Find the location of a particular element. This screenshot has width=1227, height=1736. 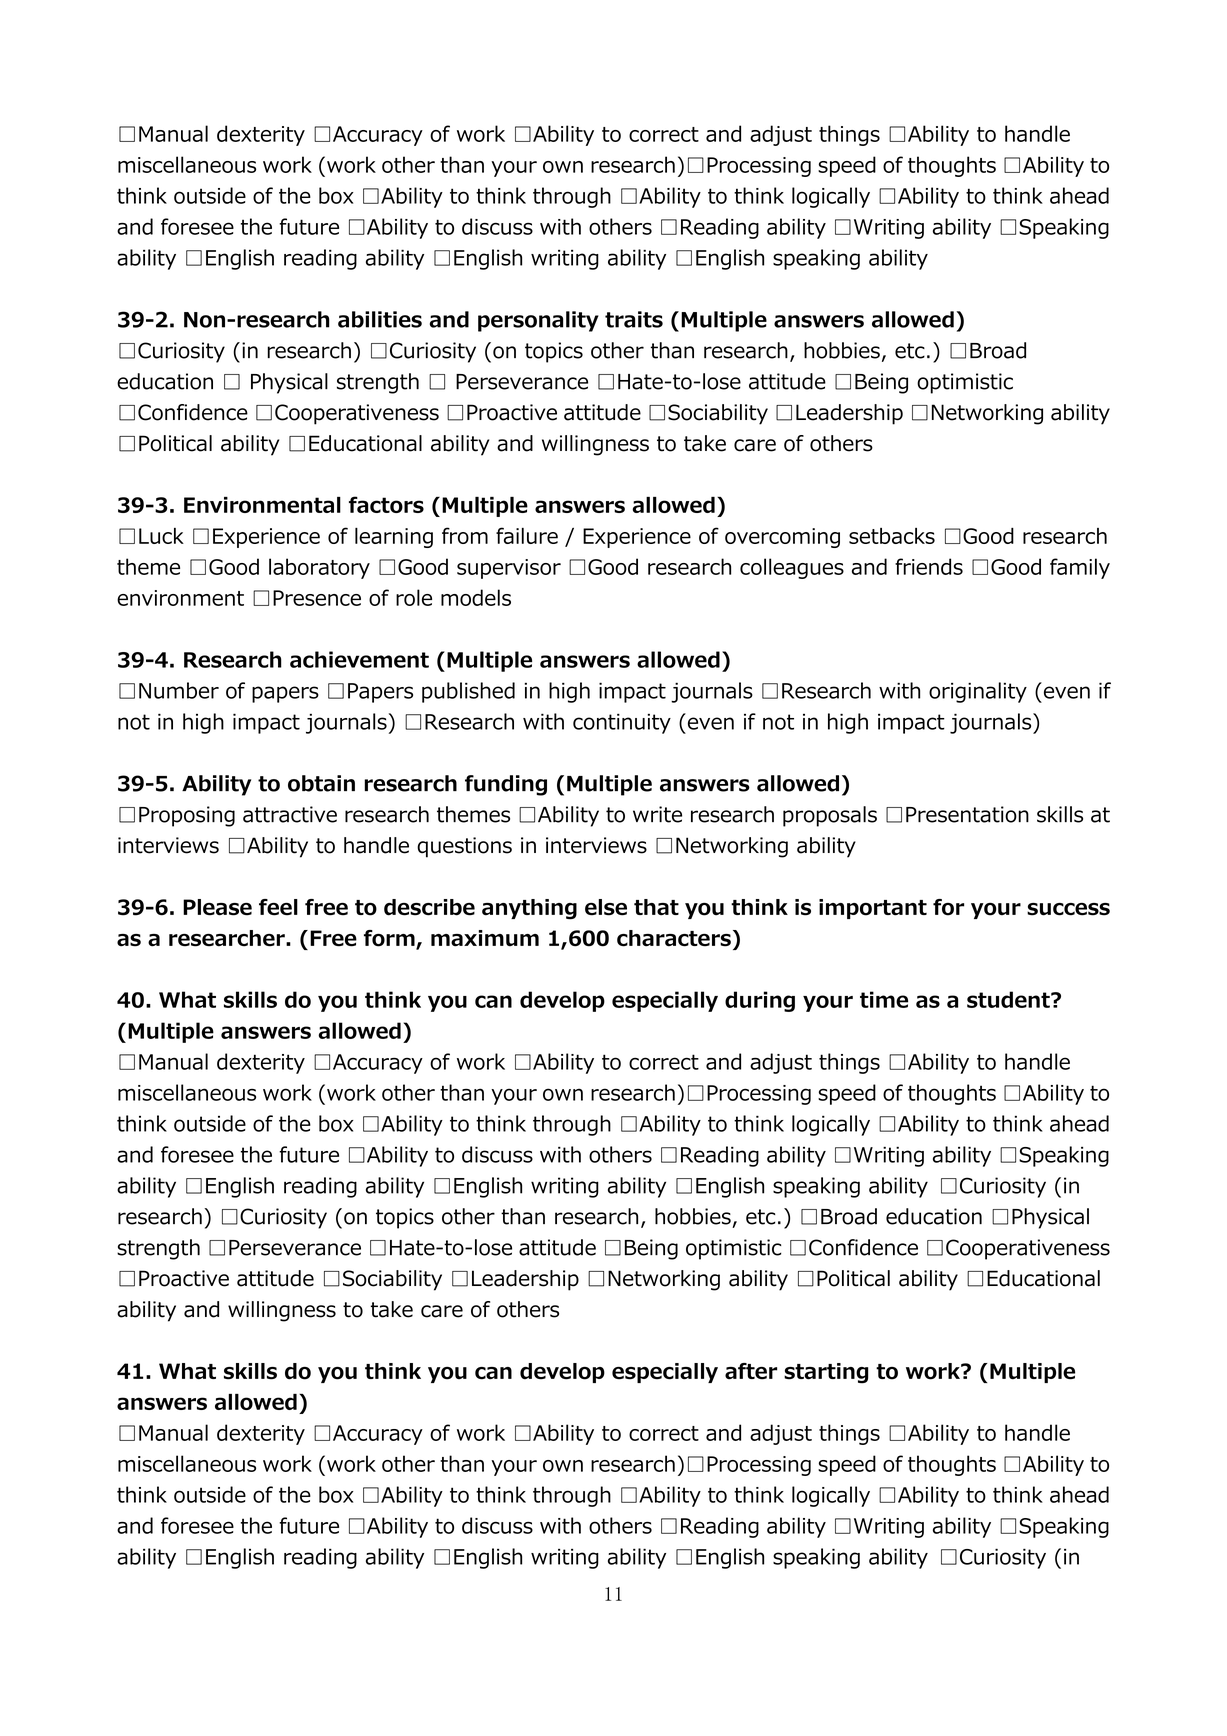

after is located at coordinates (751, 1371).
